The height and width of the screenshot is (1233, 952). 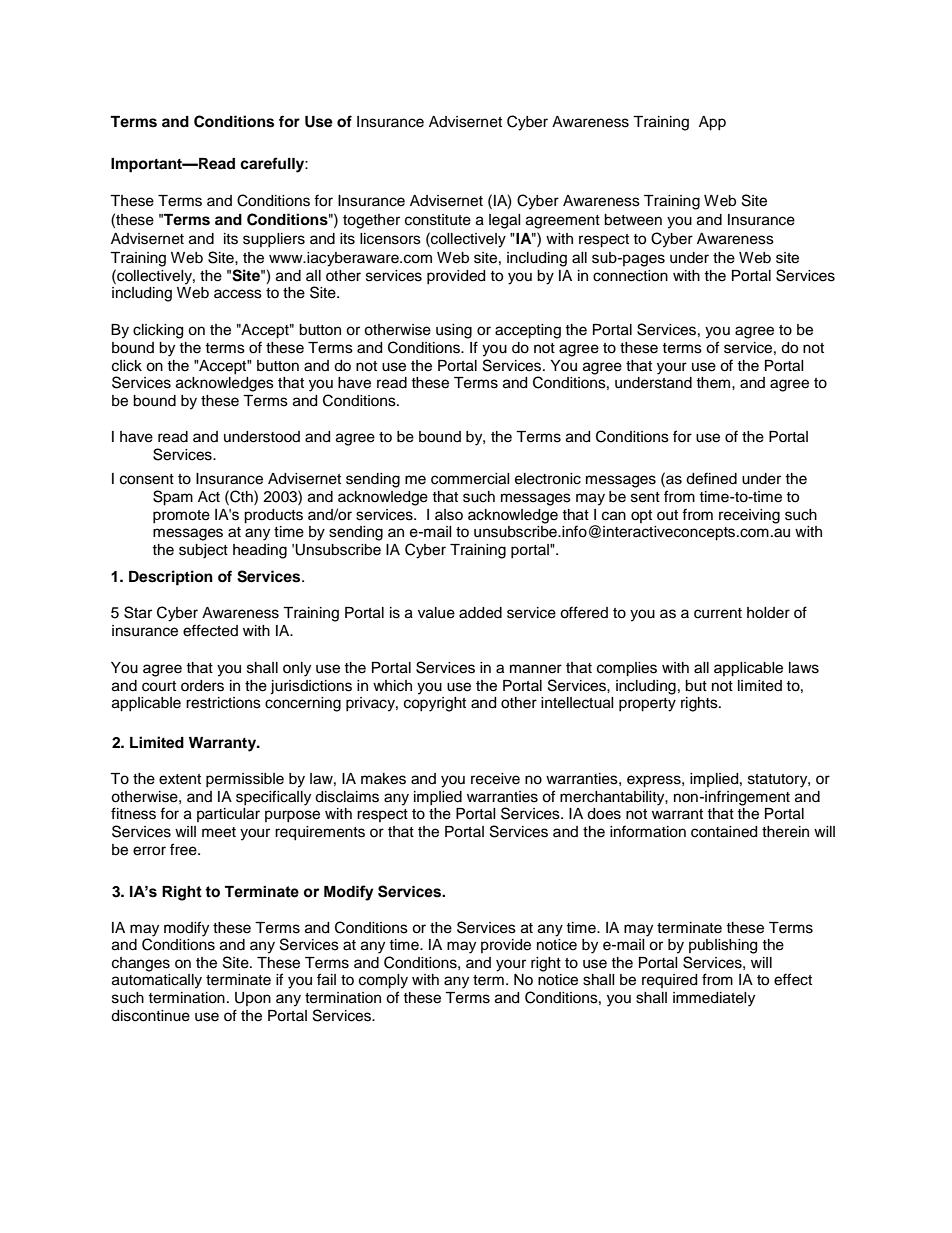 What do you see at coordinates (274, 240) in the screenshot?
I see `suppliers` at bounding box center [274, 240].
